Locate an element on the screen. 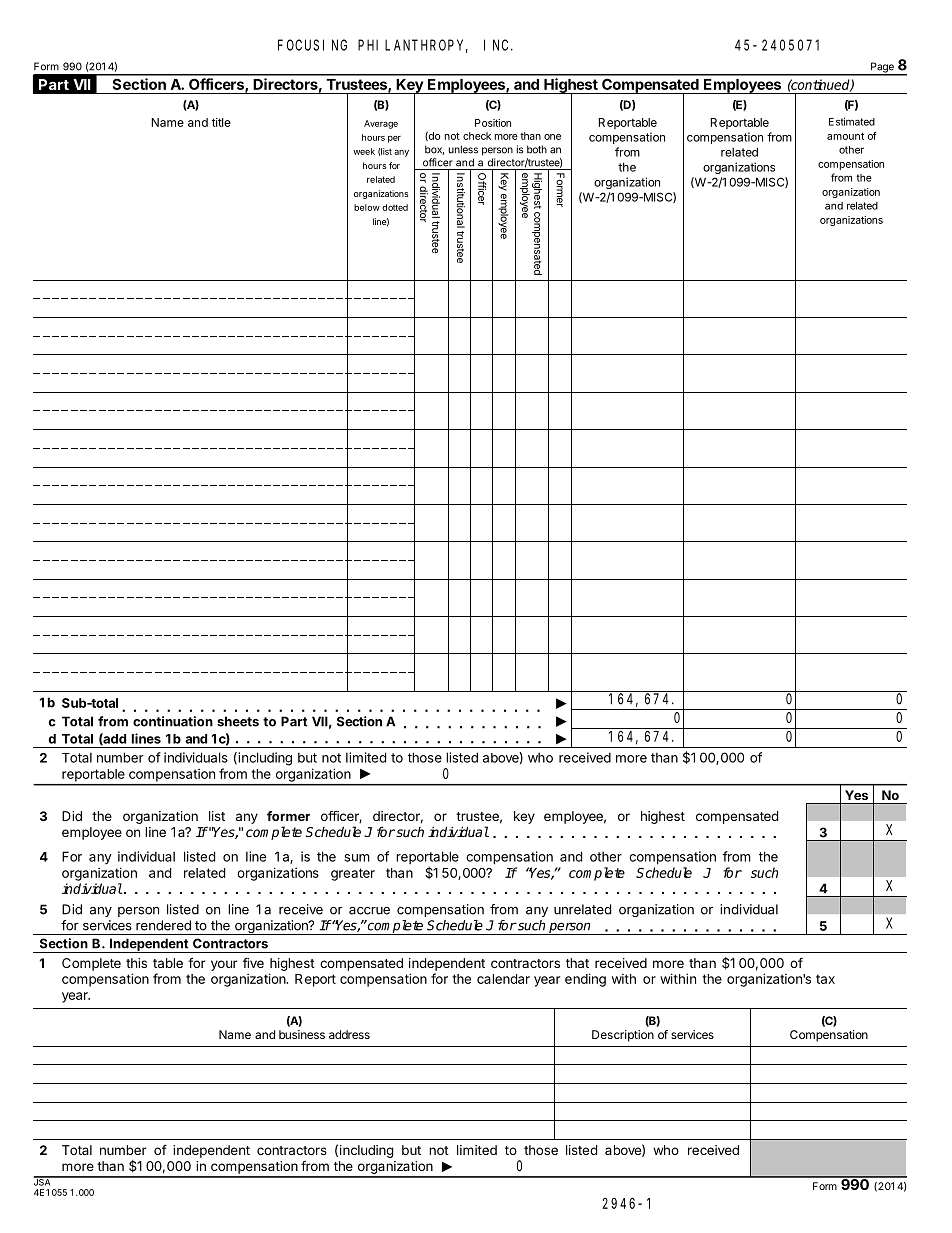 The image size is (952, 1233). below is located at coordinates (367, 207).
